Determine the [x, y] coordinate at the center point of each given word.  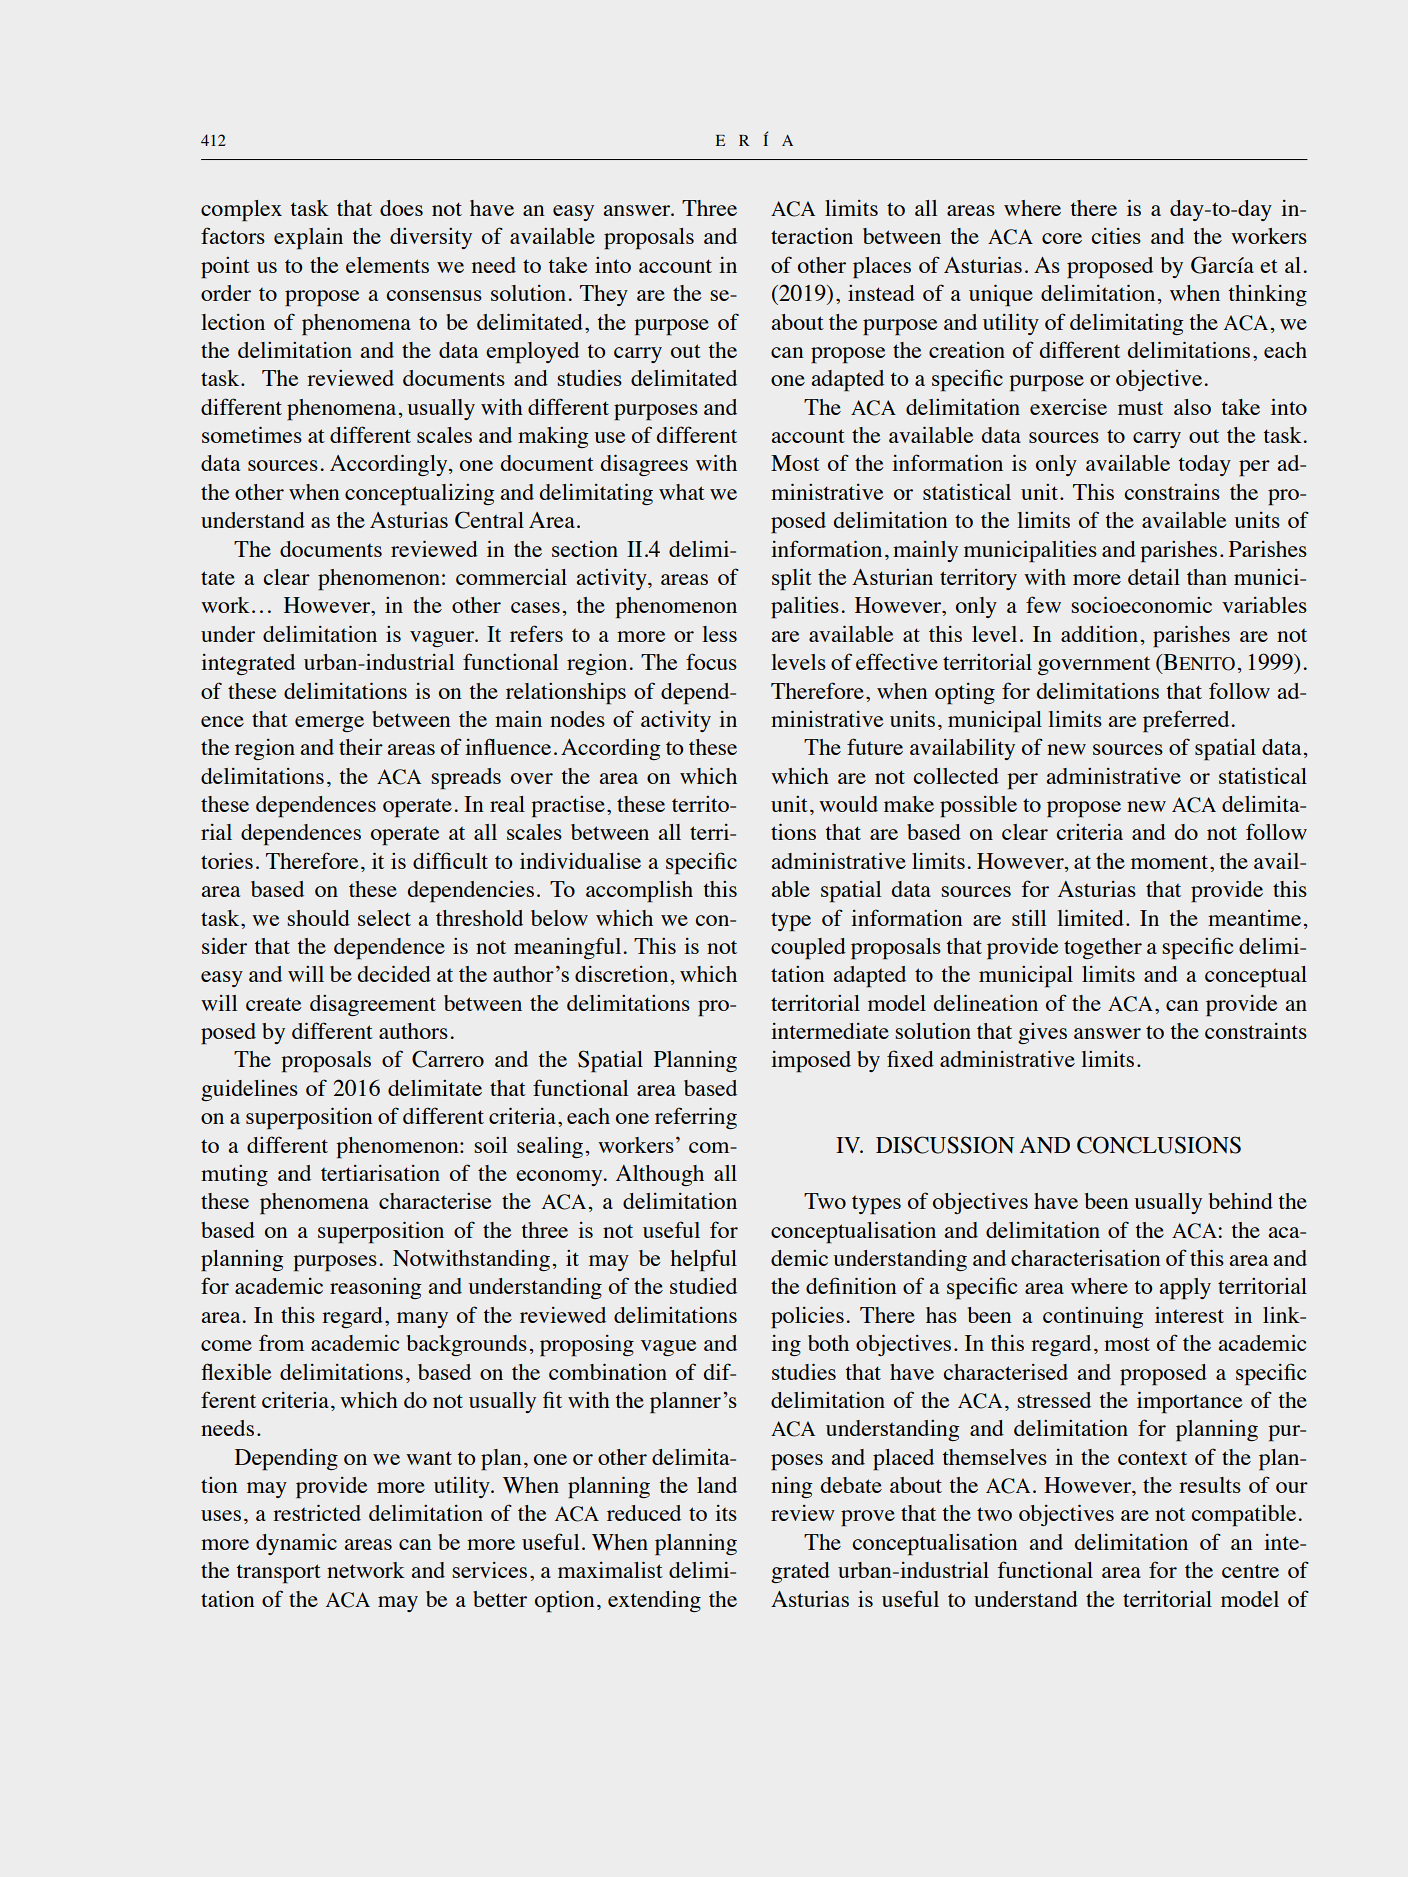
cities [1116, 236]
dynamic [296, 1544]
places [882, 268]
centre [1250, 1571]
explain [308, 238]
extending [654, 1601]
